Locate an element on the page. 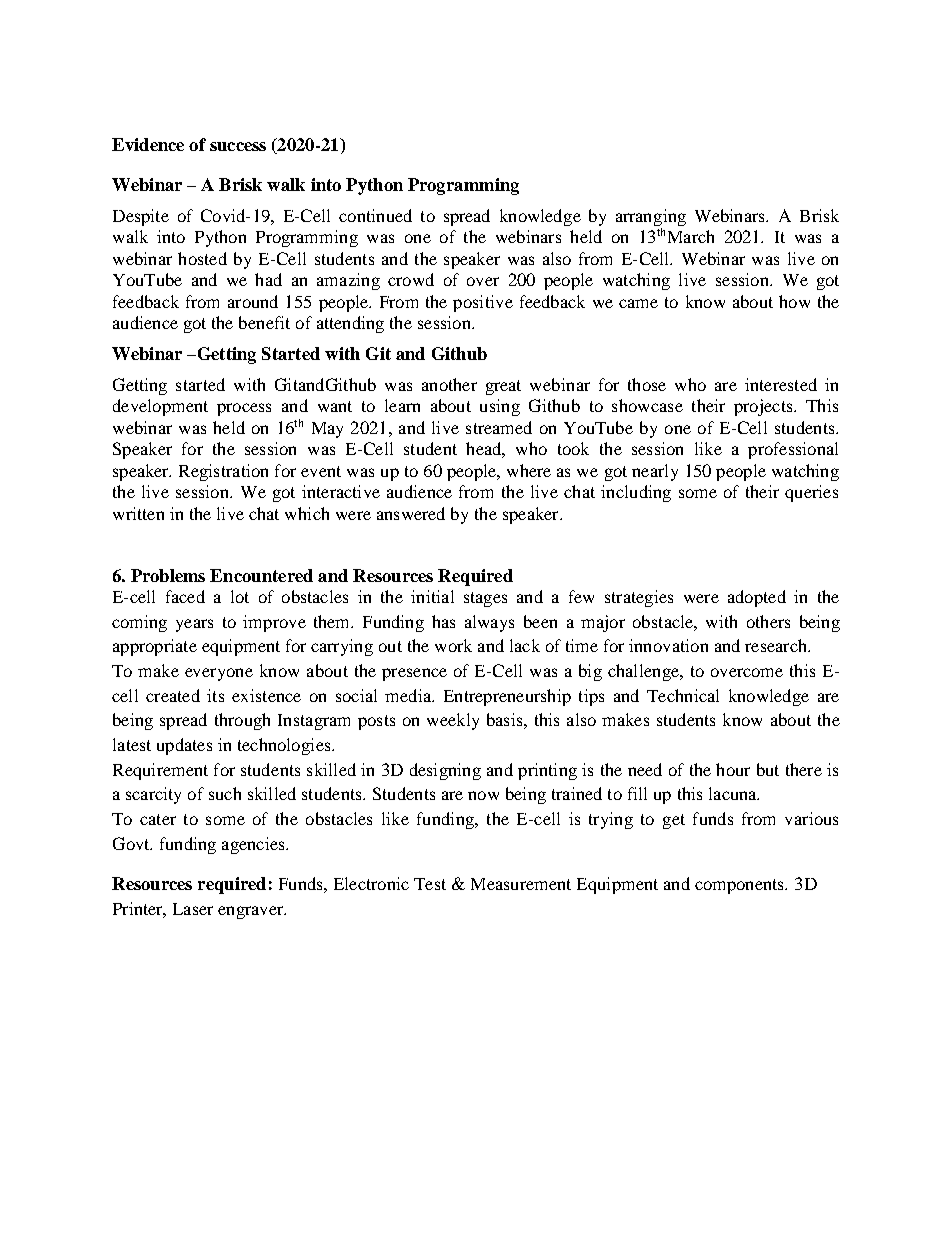  success is located at coordinates (238, 146).
